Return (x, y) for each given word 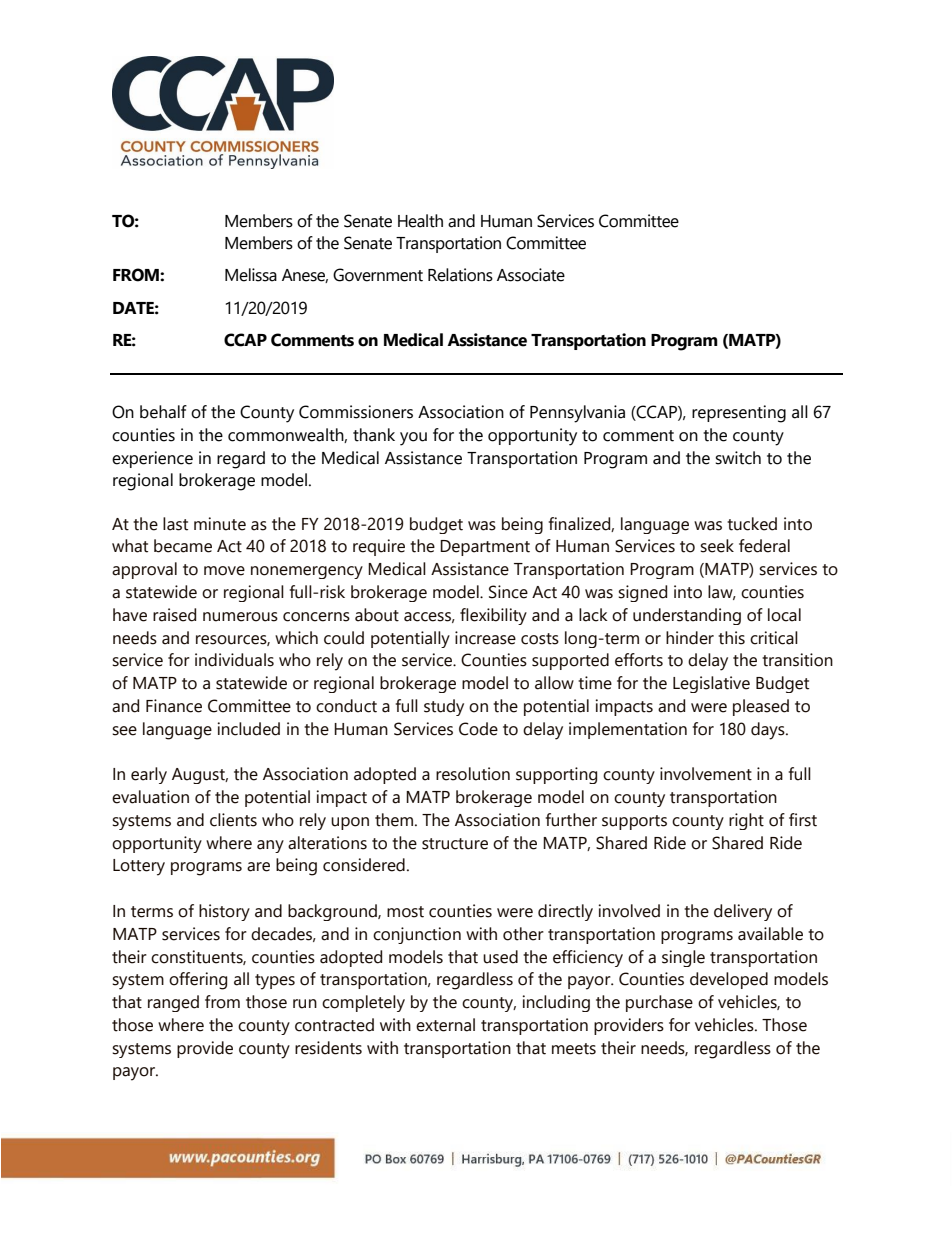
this (731, 638)
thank (374, 435)
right (746, 821)
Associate (531, 275)
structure (455, 844)
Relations (460, 275)
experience (152, 459)
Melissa (251, 275)
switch (738, 458)
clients (233, 820)
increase (485, 638)
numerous (240, 617)
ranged (173, 1003)
